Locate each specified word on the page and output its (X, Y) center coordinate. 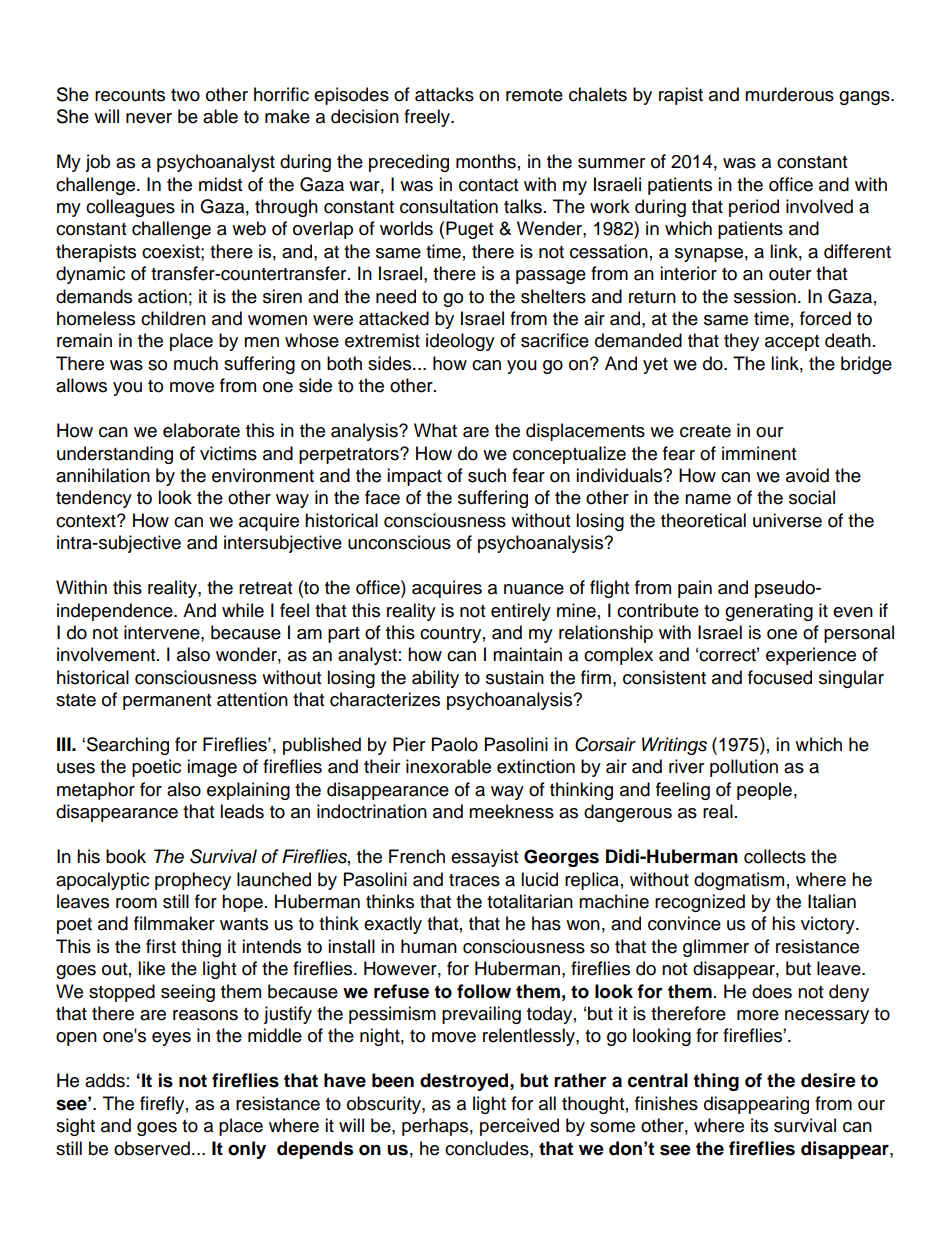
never (149, 118)
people (764, 791)
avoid (807, 475)
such (487, 475)
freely (428, 118)
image (212, 768)
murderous (789, 94)
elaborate (201, 430)
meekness (511, 811)
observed (152, 1148)
